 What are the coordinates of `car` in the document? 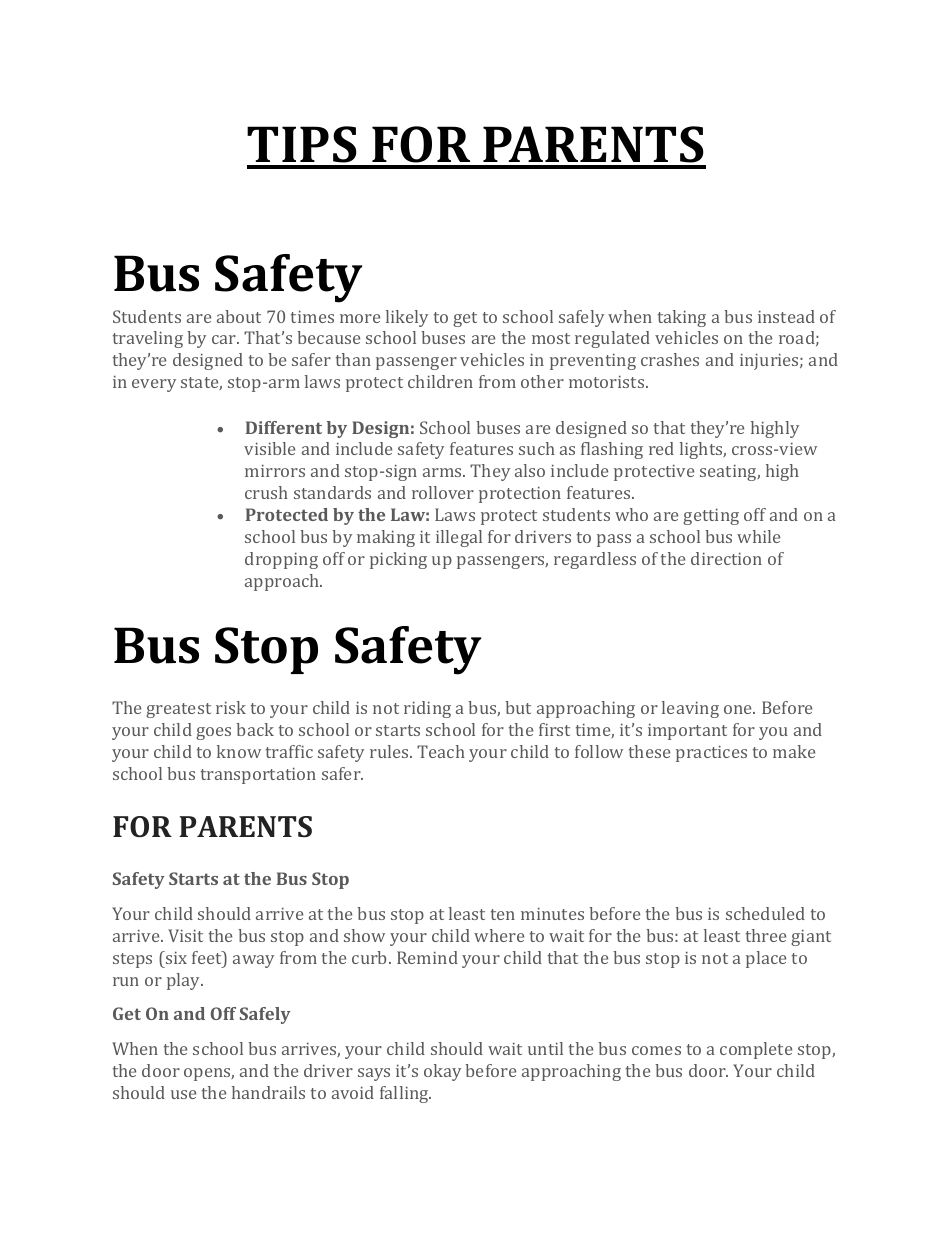 It's located at (225, 339).
